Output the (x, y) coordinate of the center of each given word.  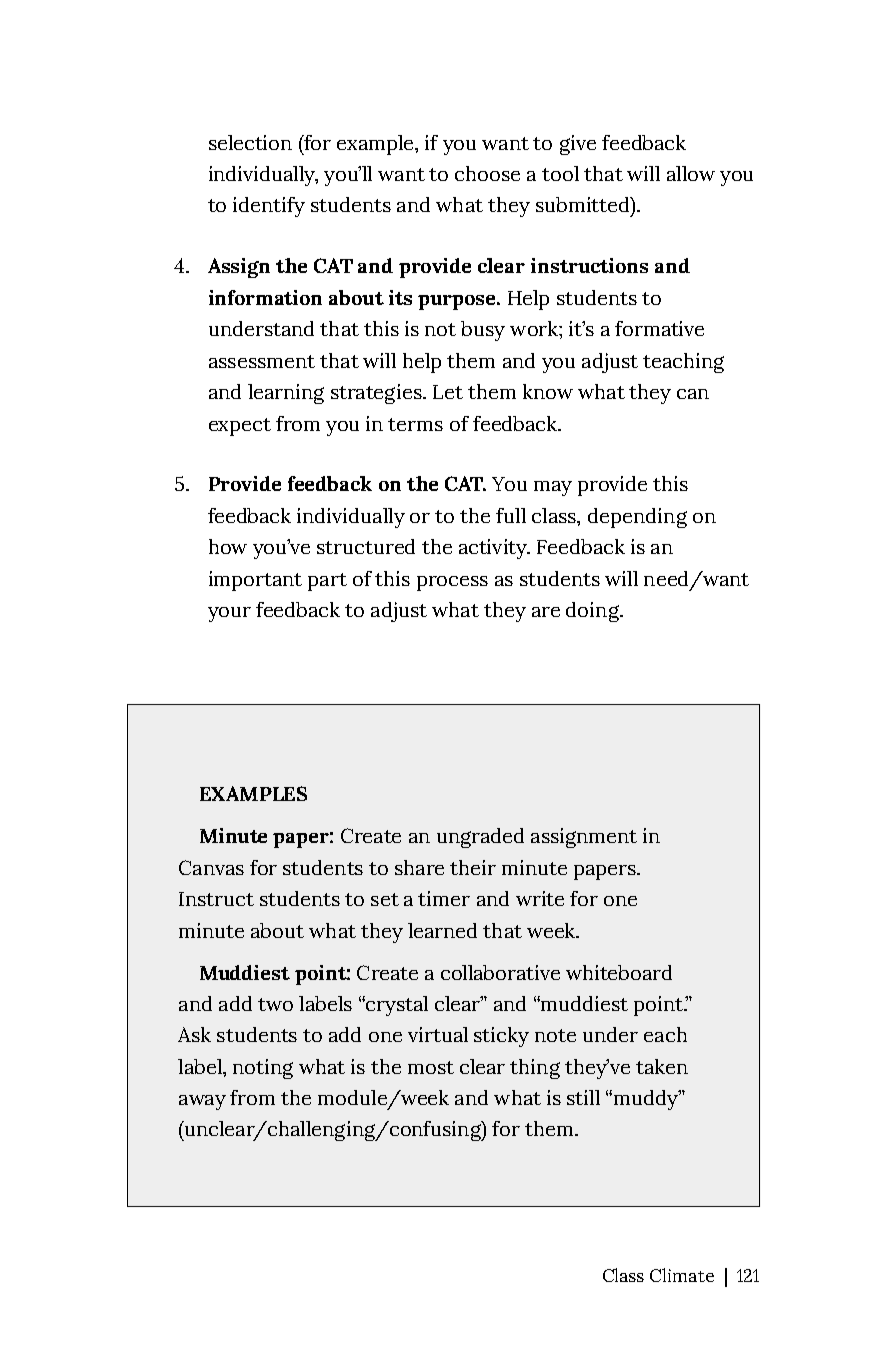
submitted (584, 204)
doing (593, 612)
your (229, 614)
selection (250, 142)
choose (487, 173)
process (452, 583)
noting (263, 1069)
